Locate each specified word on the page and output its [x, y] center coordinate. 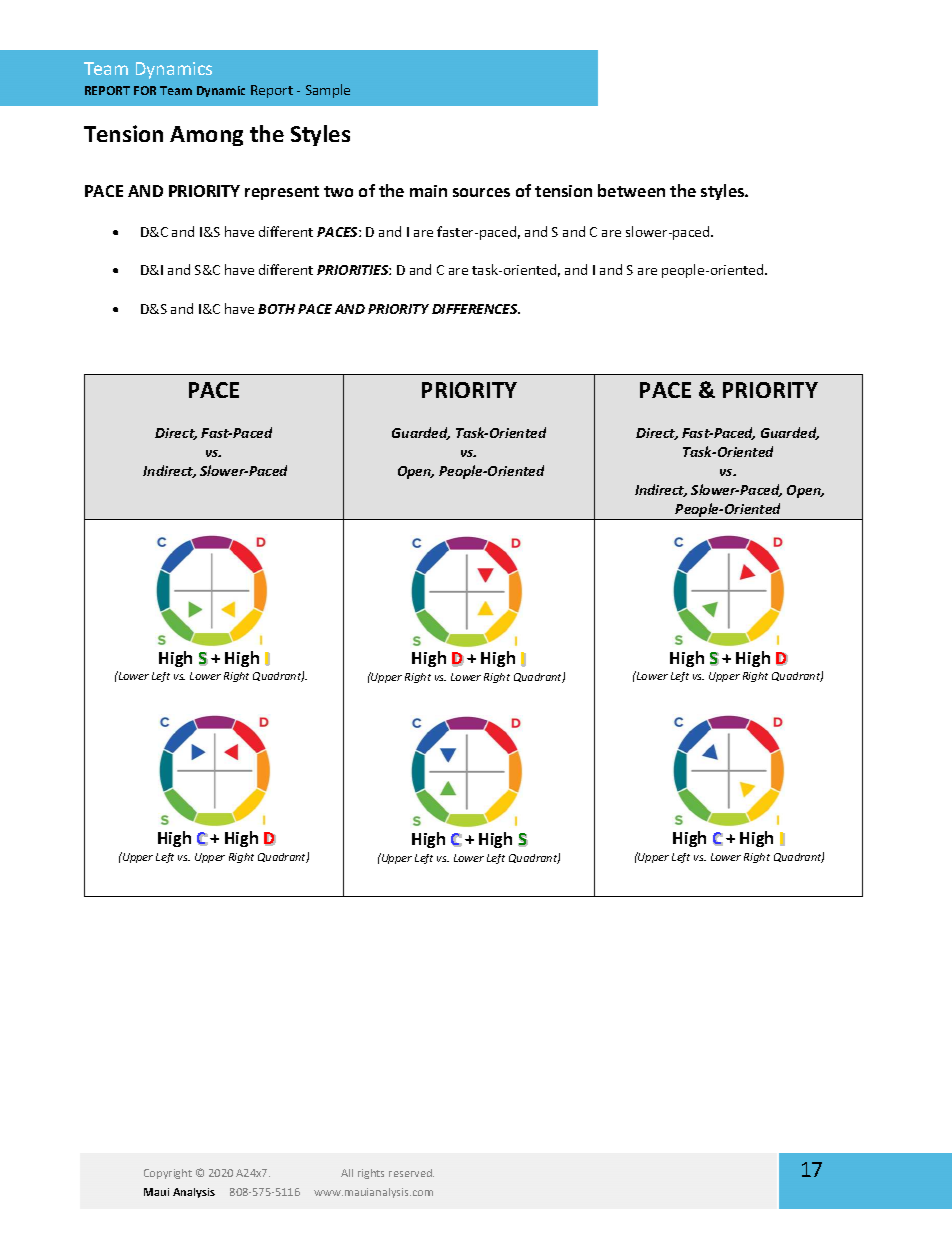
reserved [411, 1173]
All [347, 1173]
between [631, 190]
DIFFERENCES [476, 309]
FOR [145, 90]
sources [481, 192]
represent [282, 193]
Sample [328, 91]
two [338, 191]
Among [206, 136]
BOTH [276, 309]
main [428, 191]
